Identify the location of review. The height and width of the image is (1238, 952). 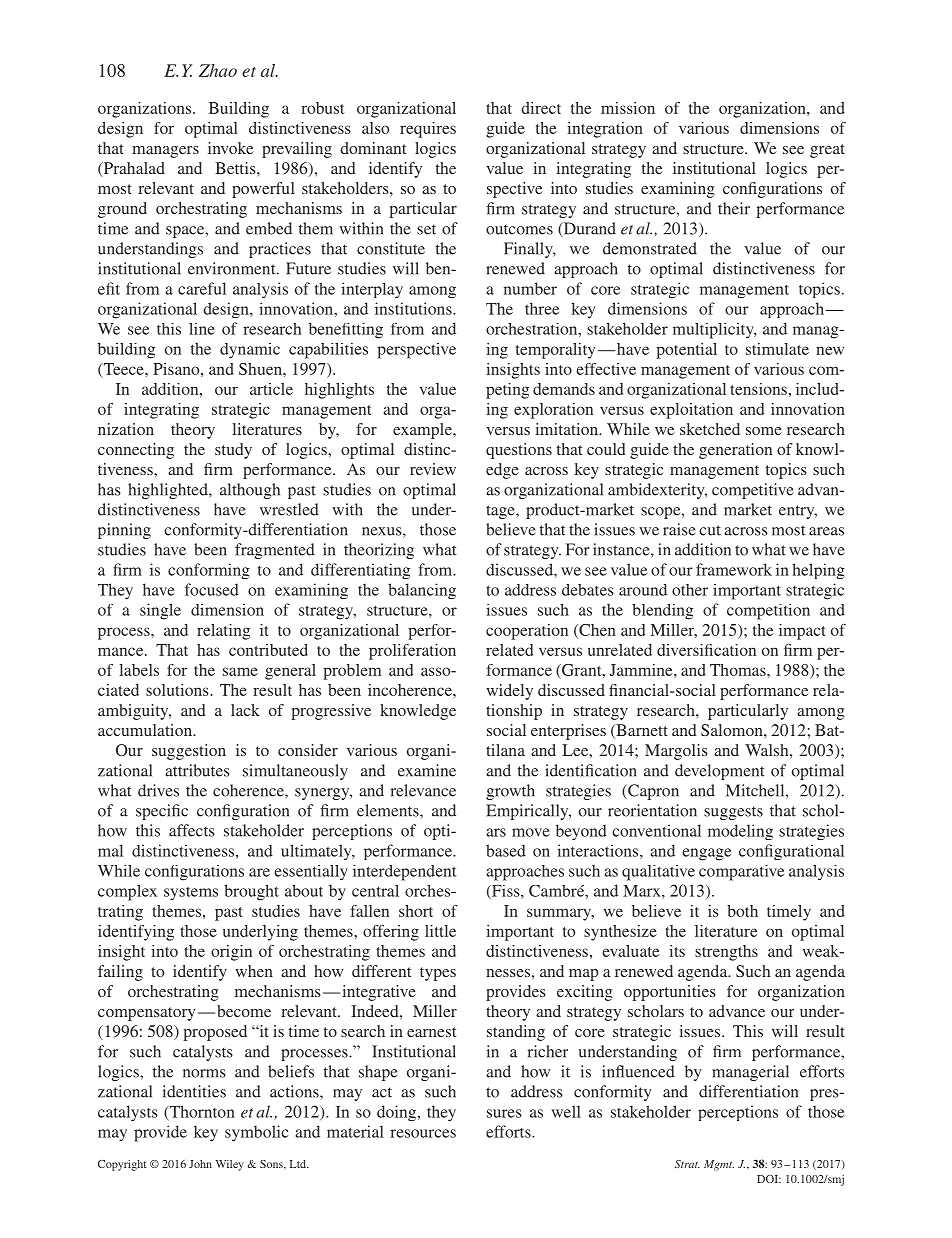
(433, 469).
